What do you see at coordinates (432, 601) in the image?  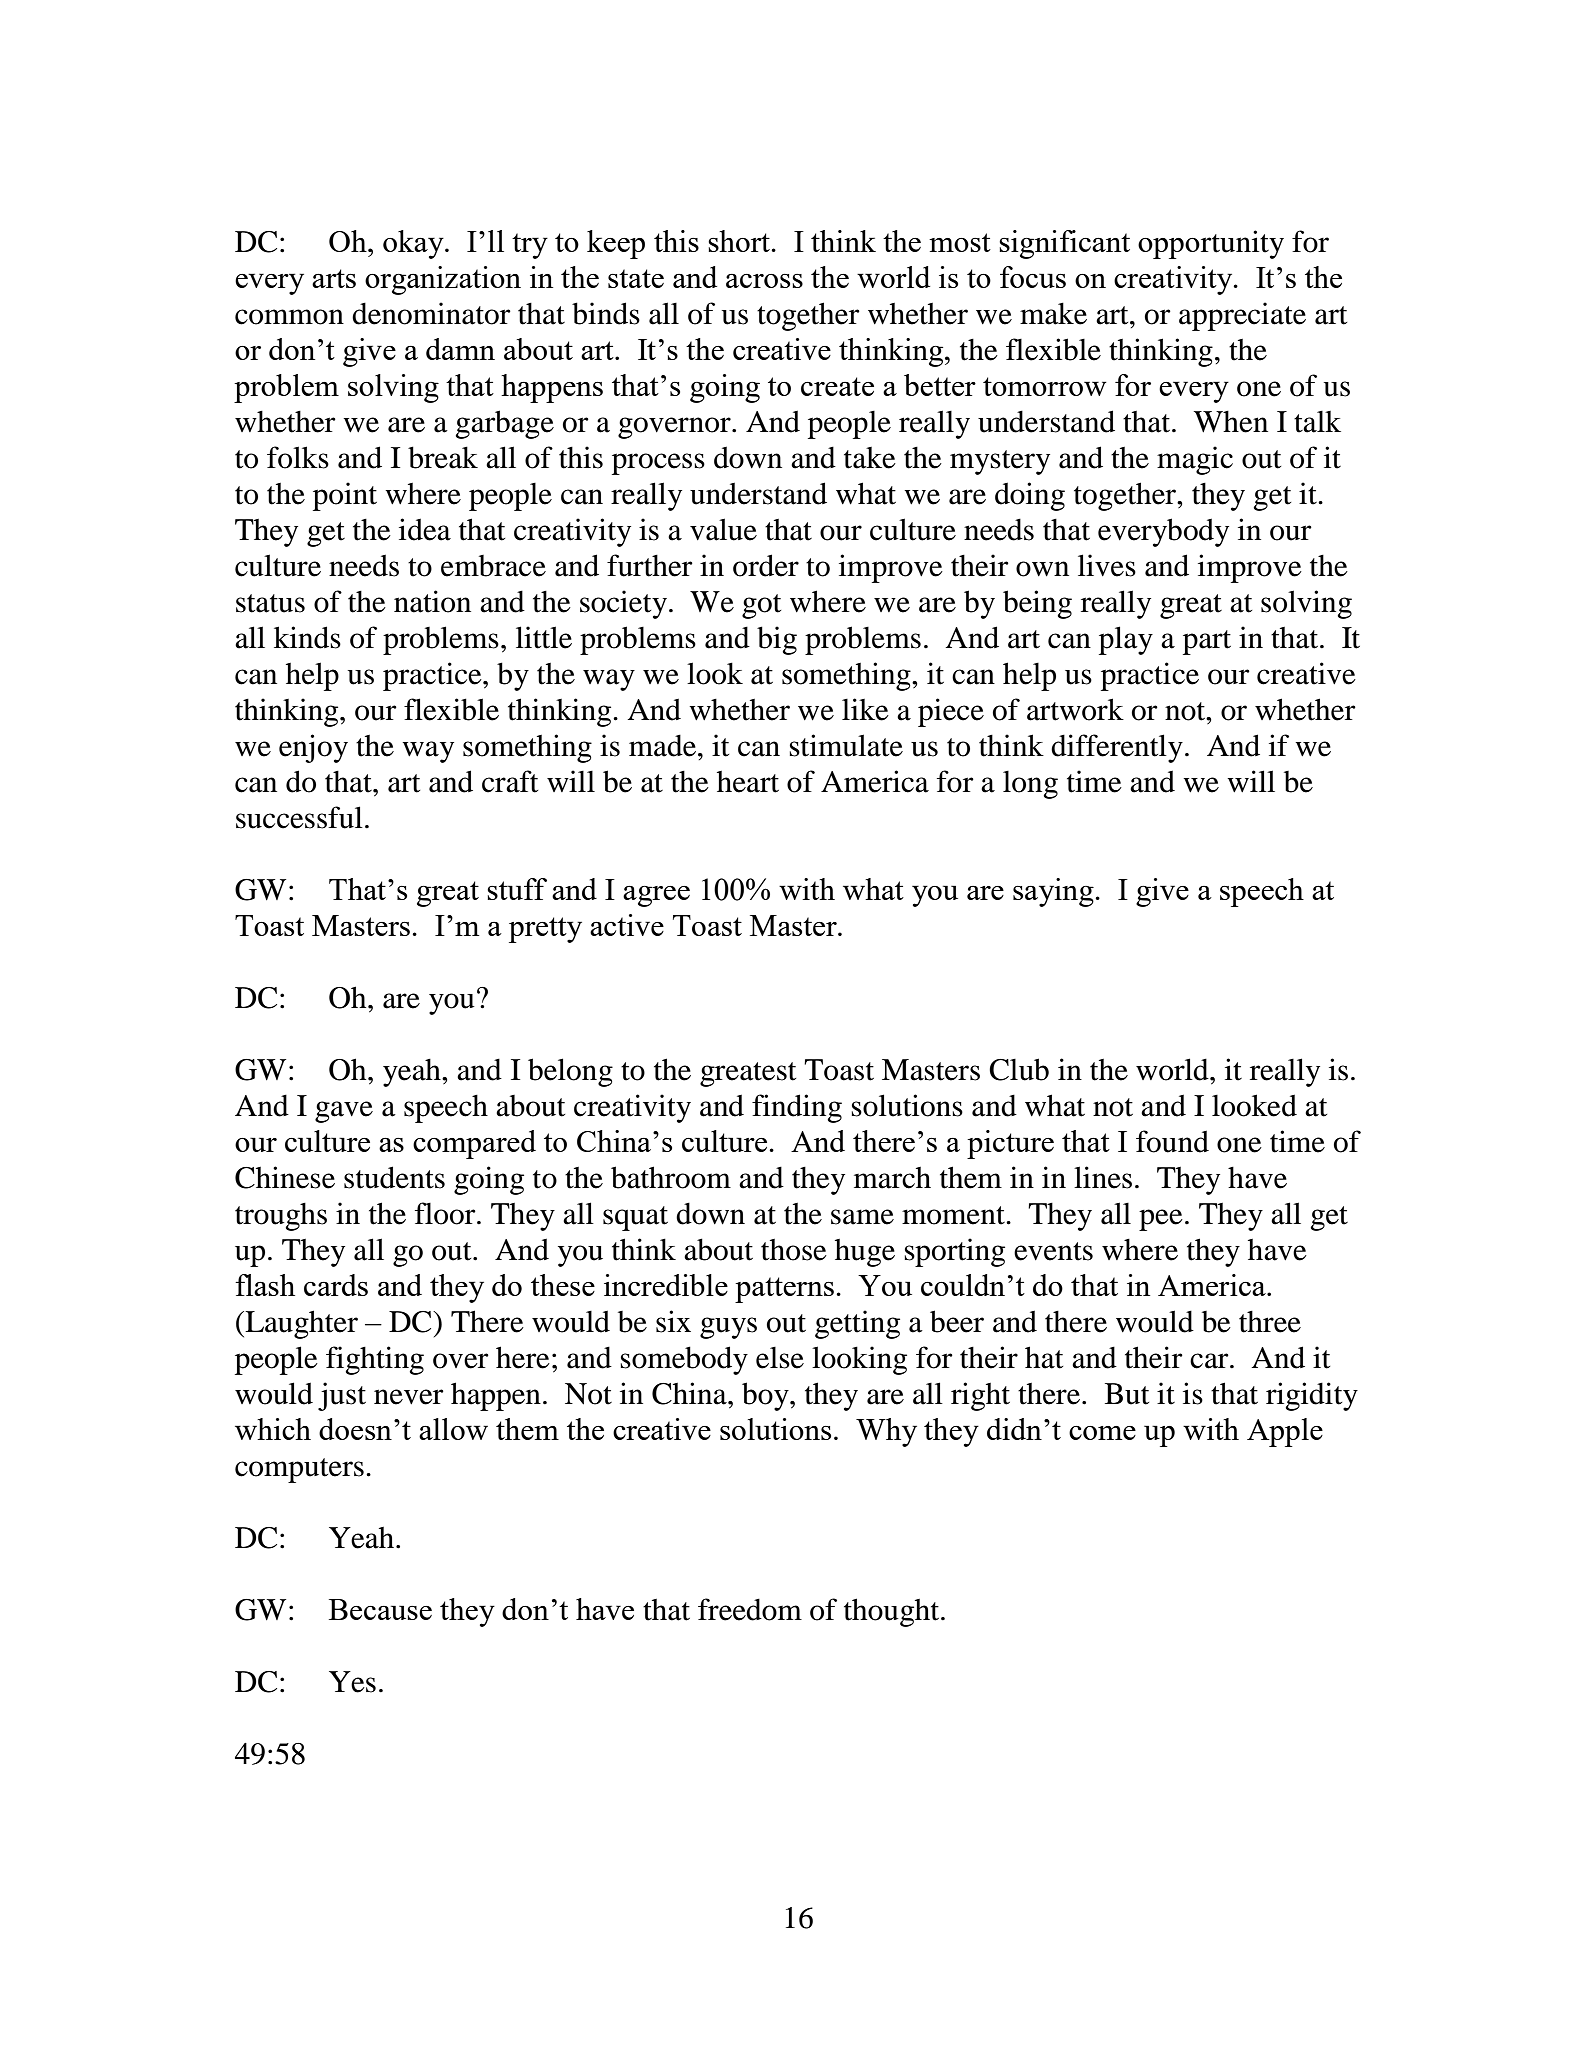 I see `nation` at bounding box center [432, 601].
